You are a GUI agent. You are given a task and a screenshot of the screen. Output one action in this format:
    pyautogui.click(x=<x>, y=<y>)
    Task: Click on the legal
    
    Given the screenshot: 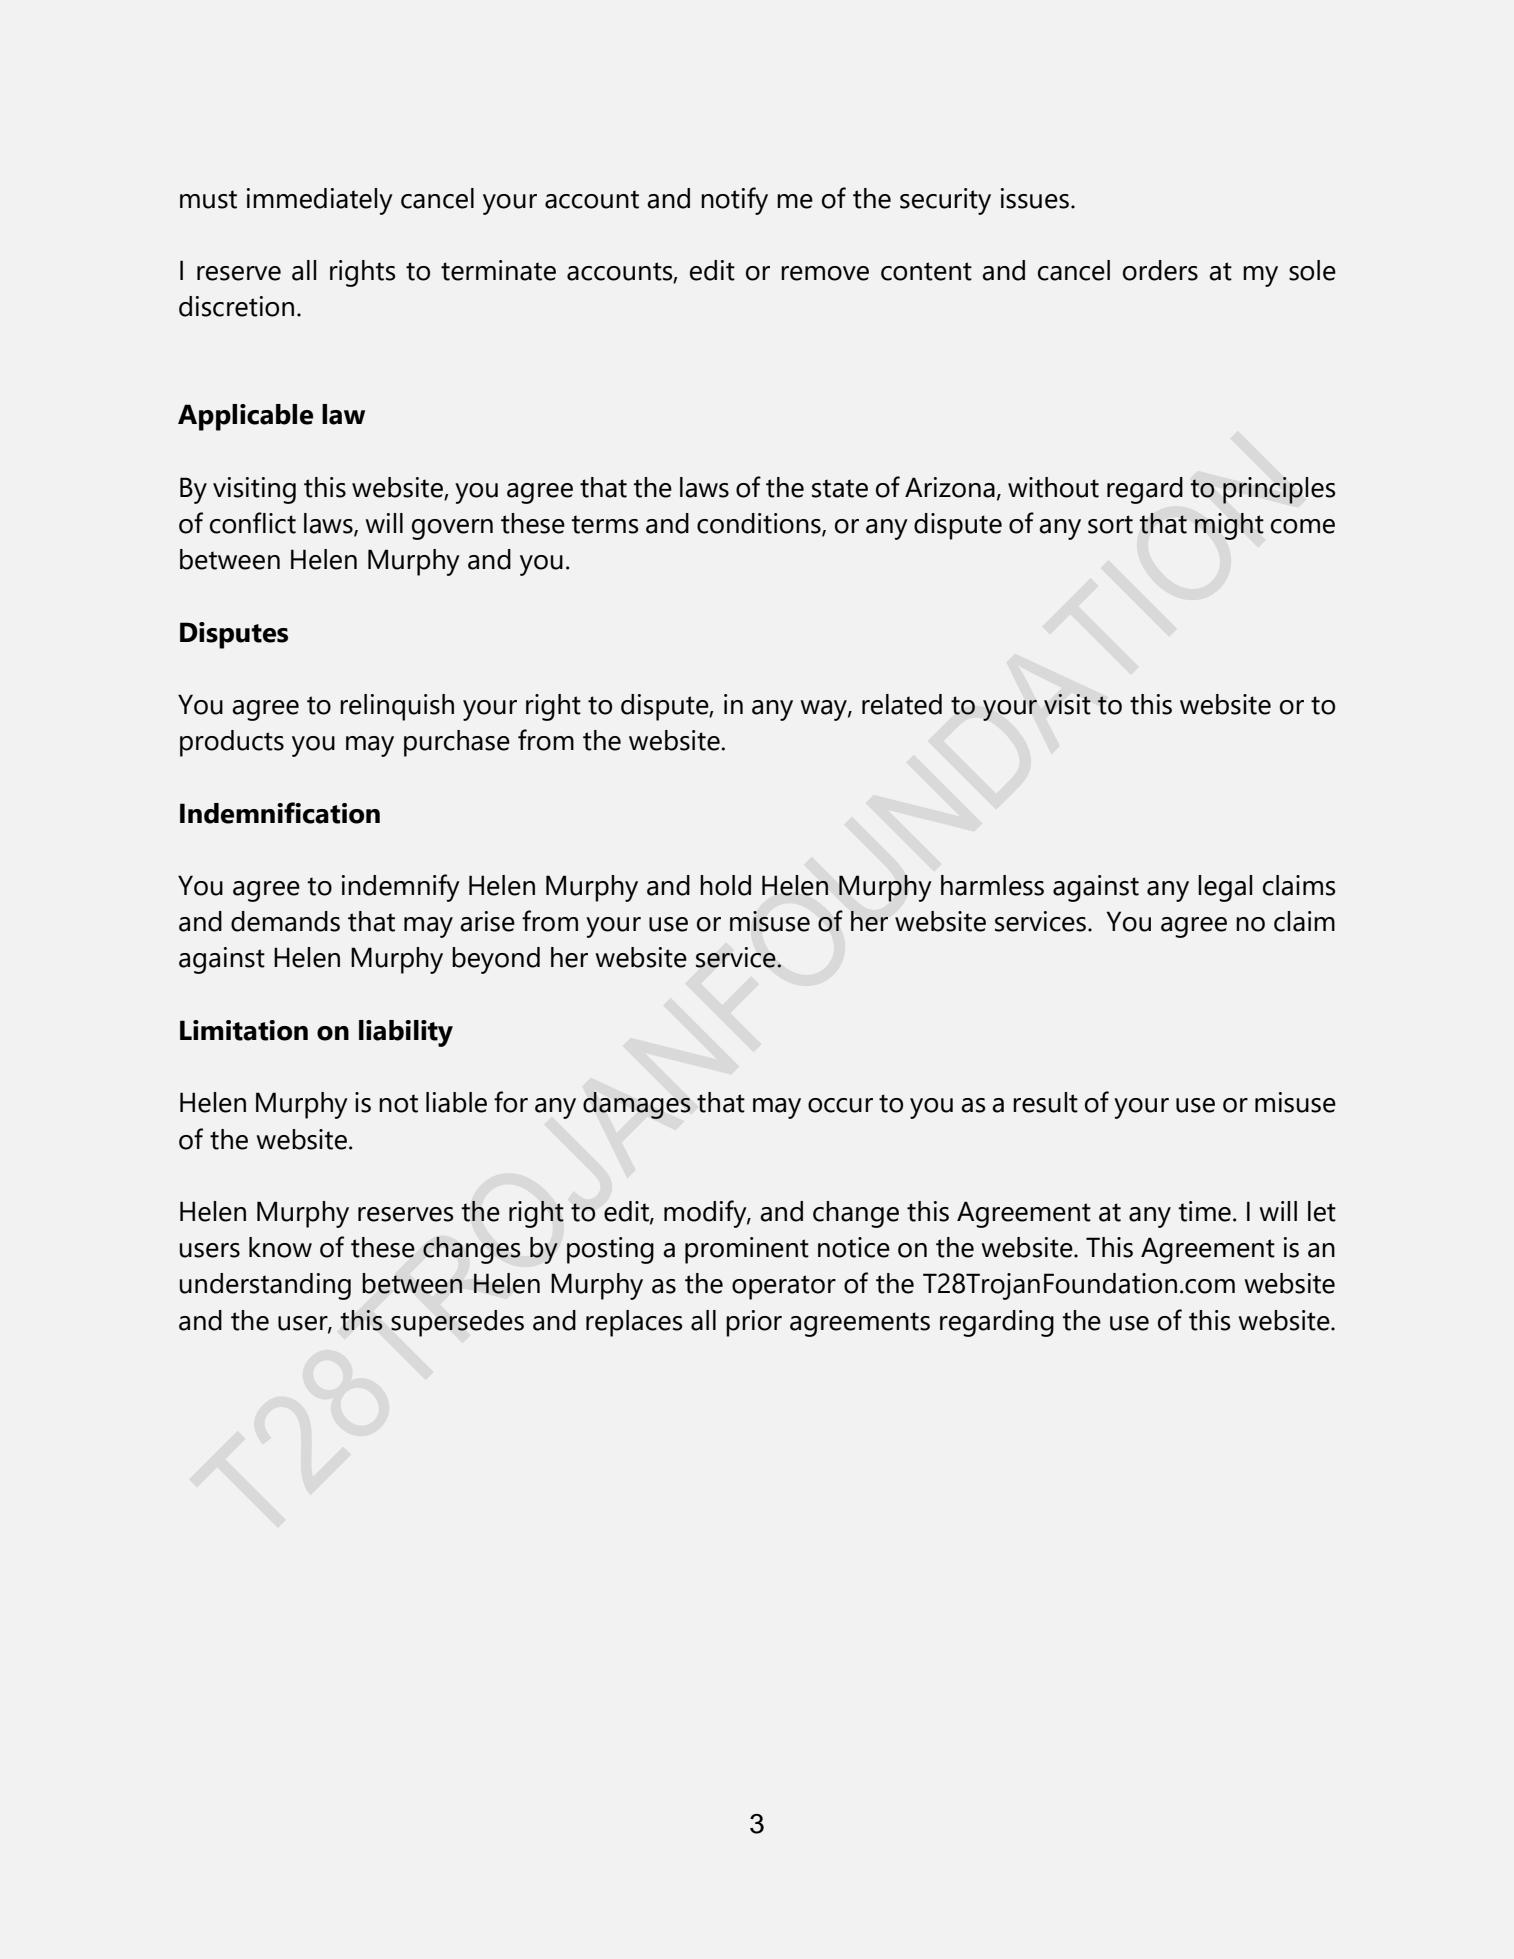 What is the action you would take?
    pyautogui.click(x=1225, y=888)
